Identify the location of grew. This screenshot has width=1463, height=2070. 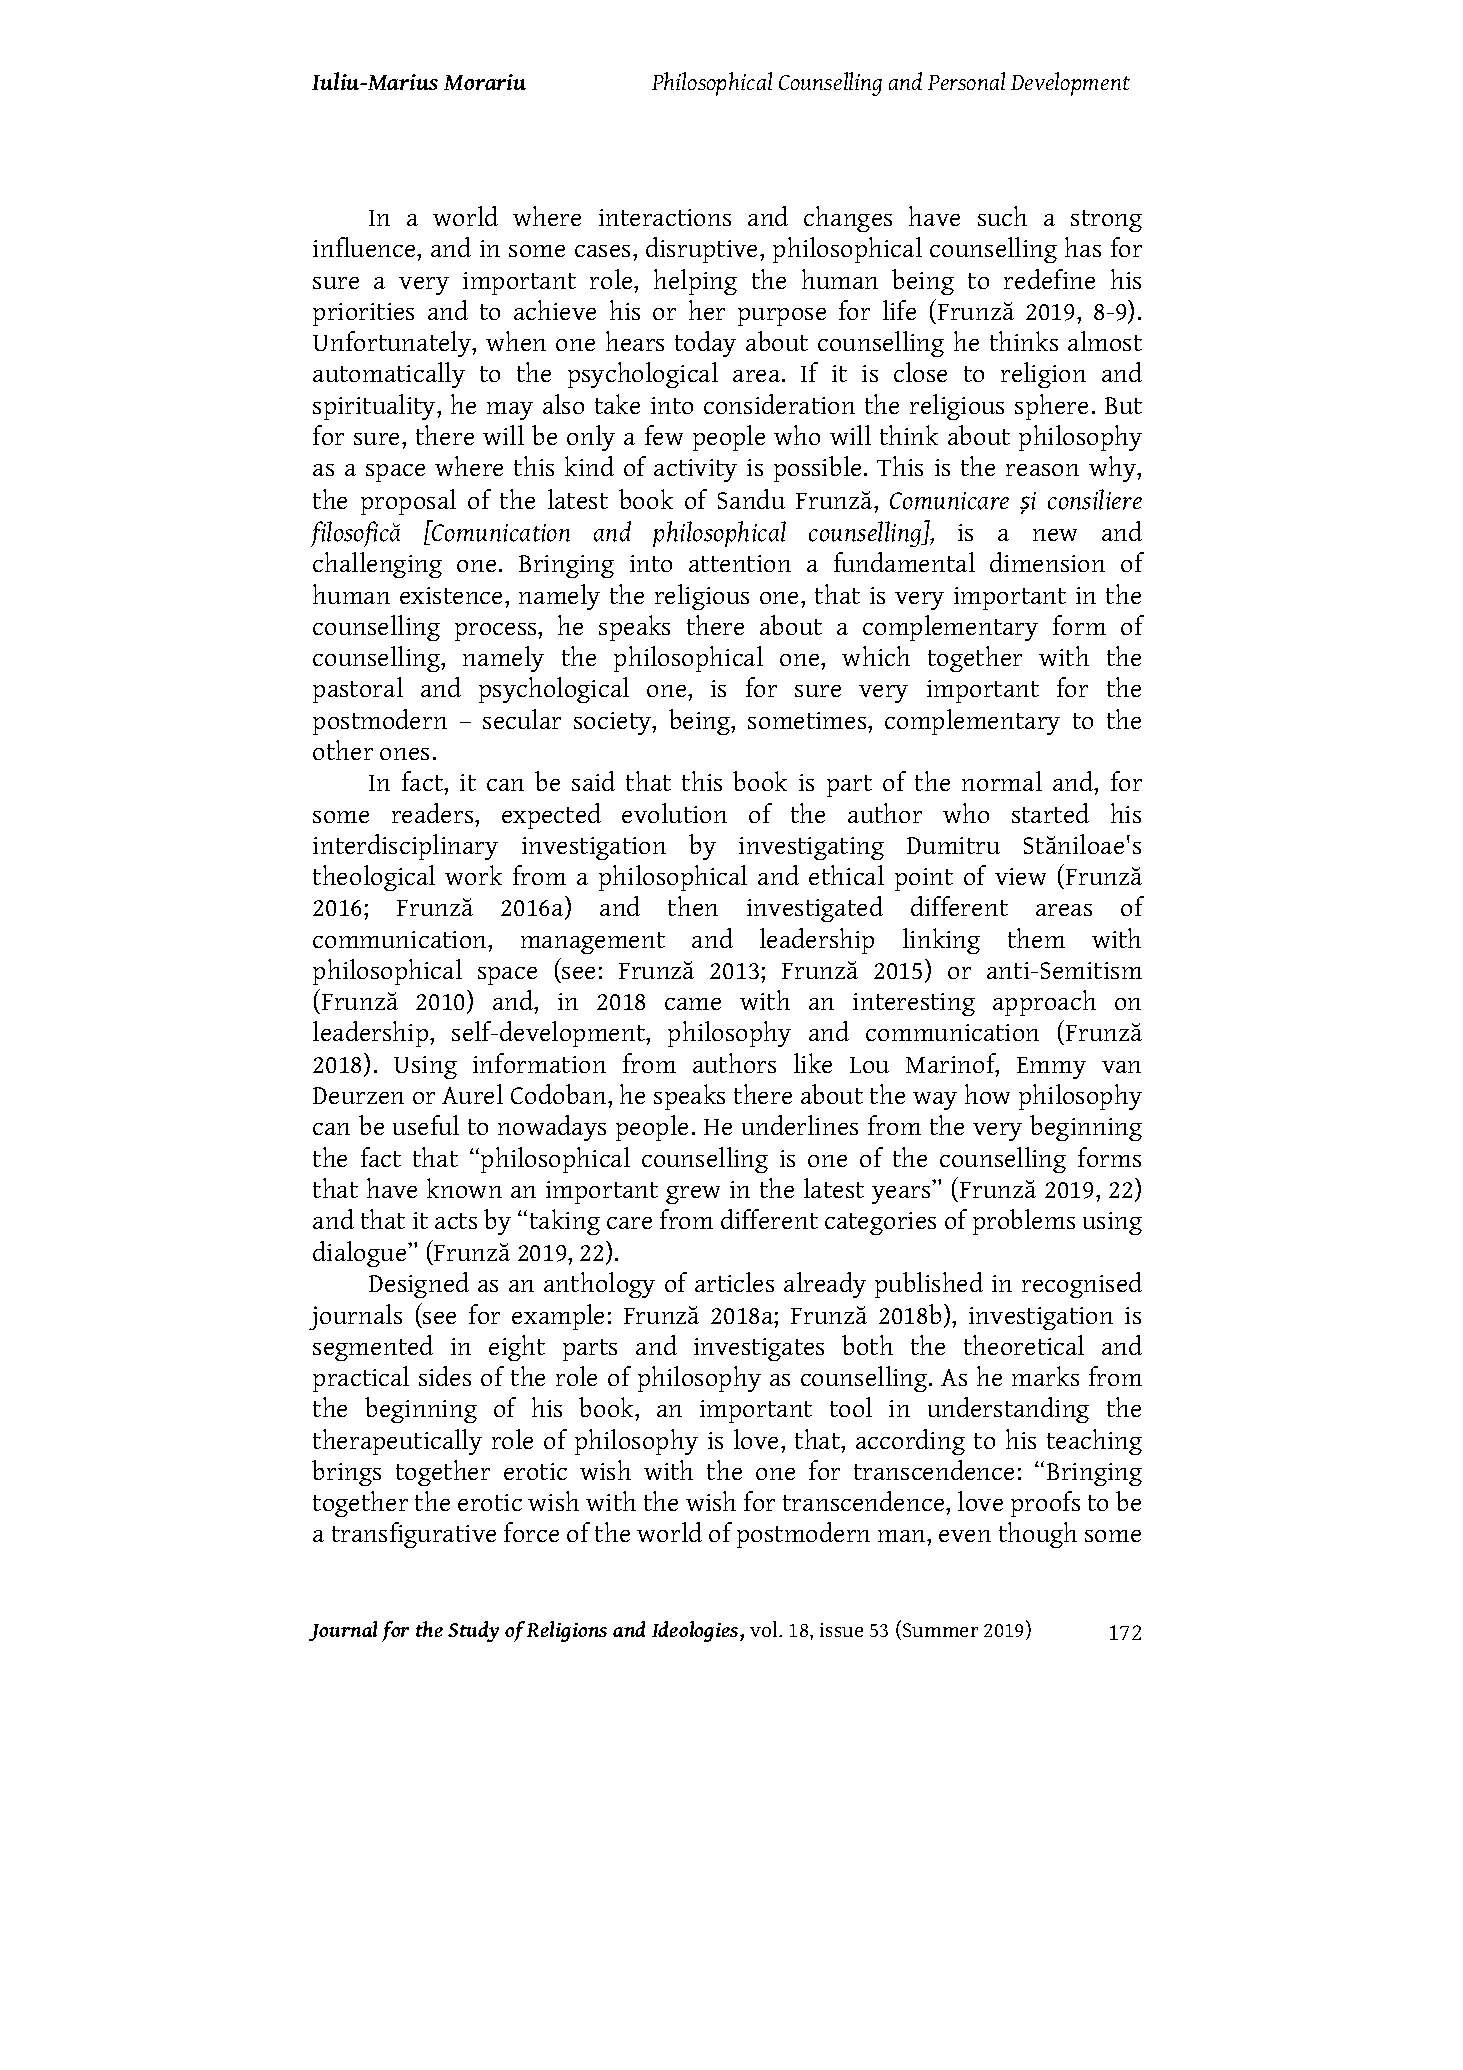
(693, 1195).
